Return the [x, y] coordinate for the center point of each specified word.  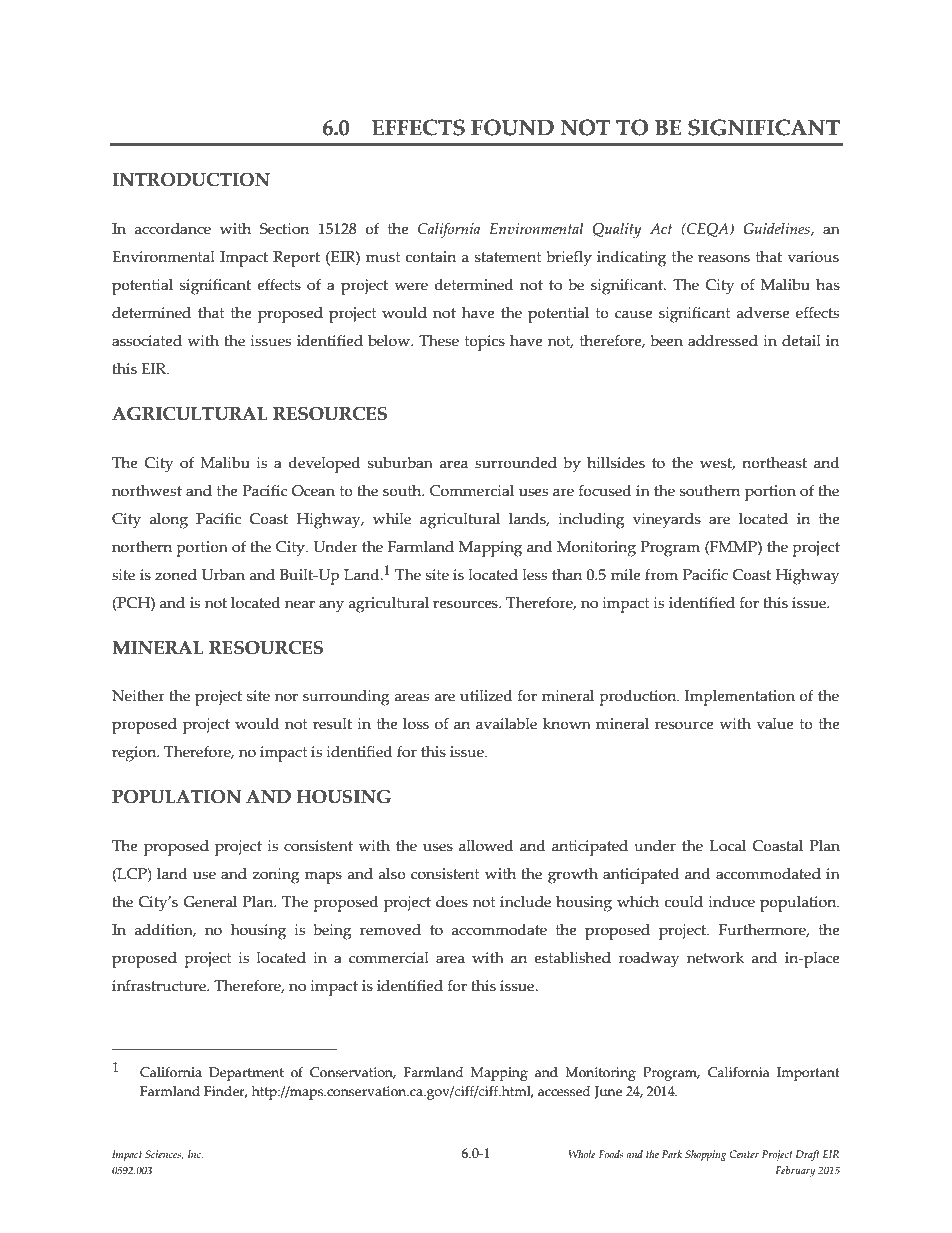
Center [744, 1154]
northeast [774, 463]
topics [485, 343]
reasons [724, 258]
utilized [486, 696]
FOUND [512, 127]
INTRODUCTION [191, 180]
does [452, 902]
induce [731, 902]
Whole [582, 1154]
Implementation [740, 698]
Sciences [164, 1155]
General [210, 902]
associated [147, 341]
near [300, 604]
